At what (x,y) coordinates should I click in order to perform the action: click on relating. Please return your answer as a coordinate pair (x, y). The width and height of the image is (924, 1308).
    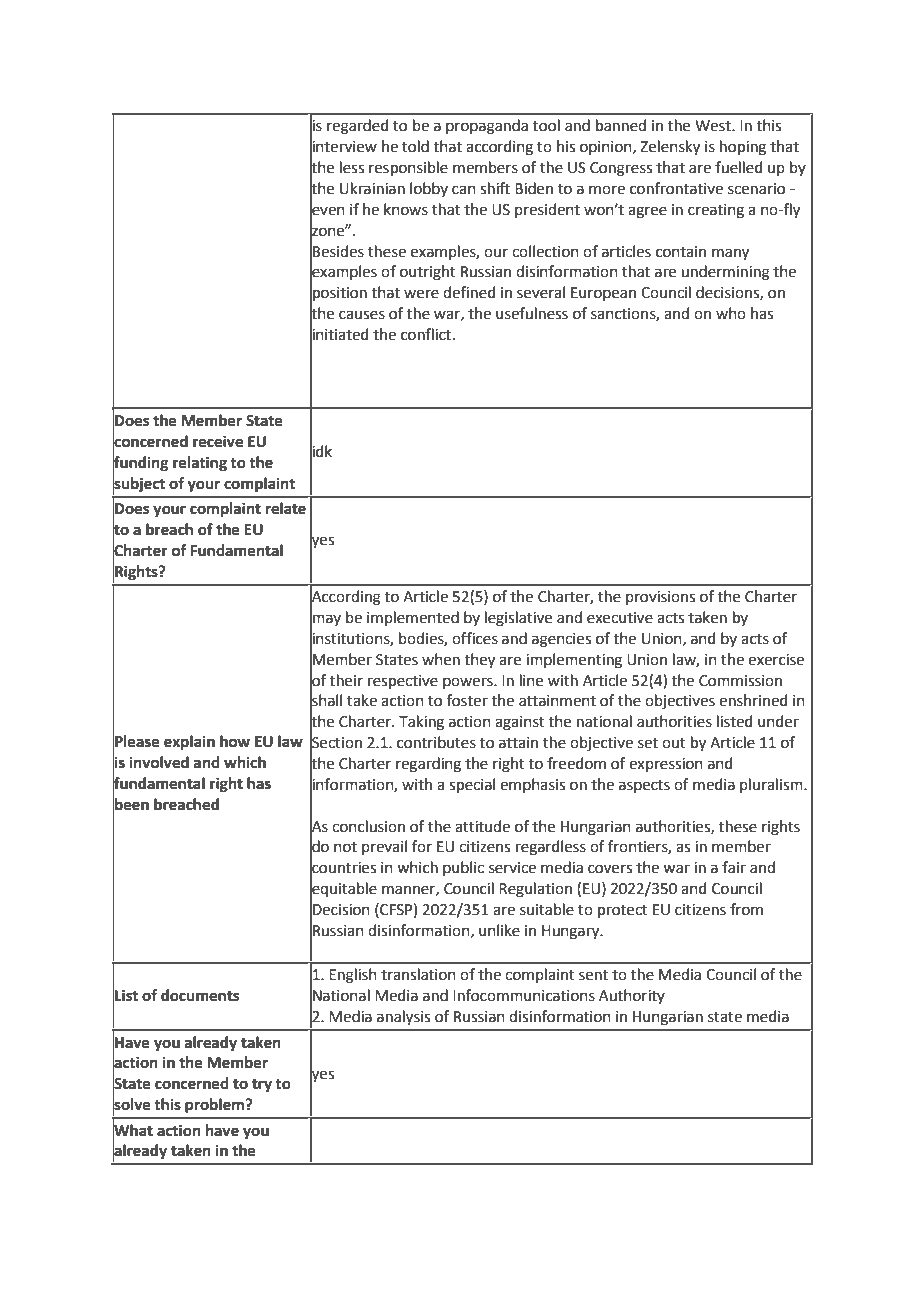
    Looking at the image, I should click on (200, 464).
